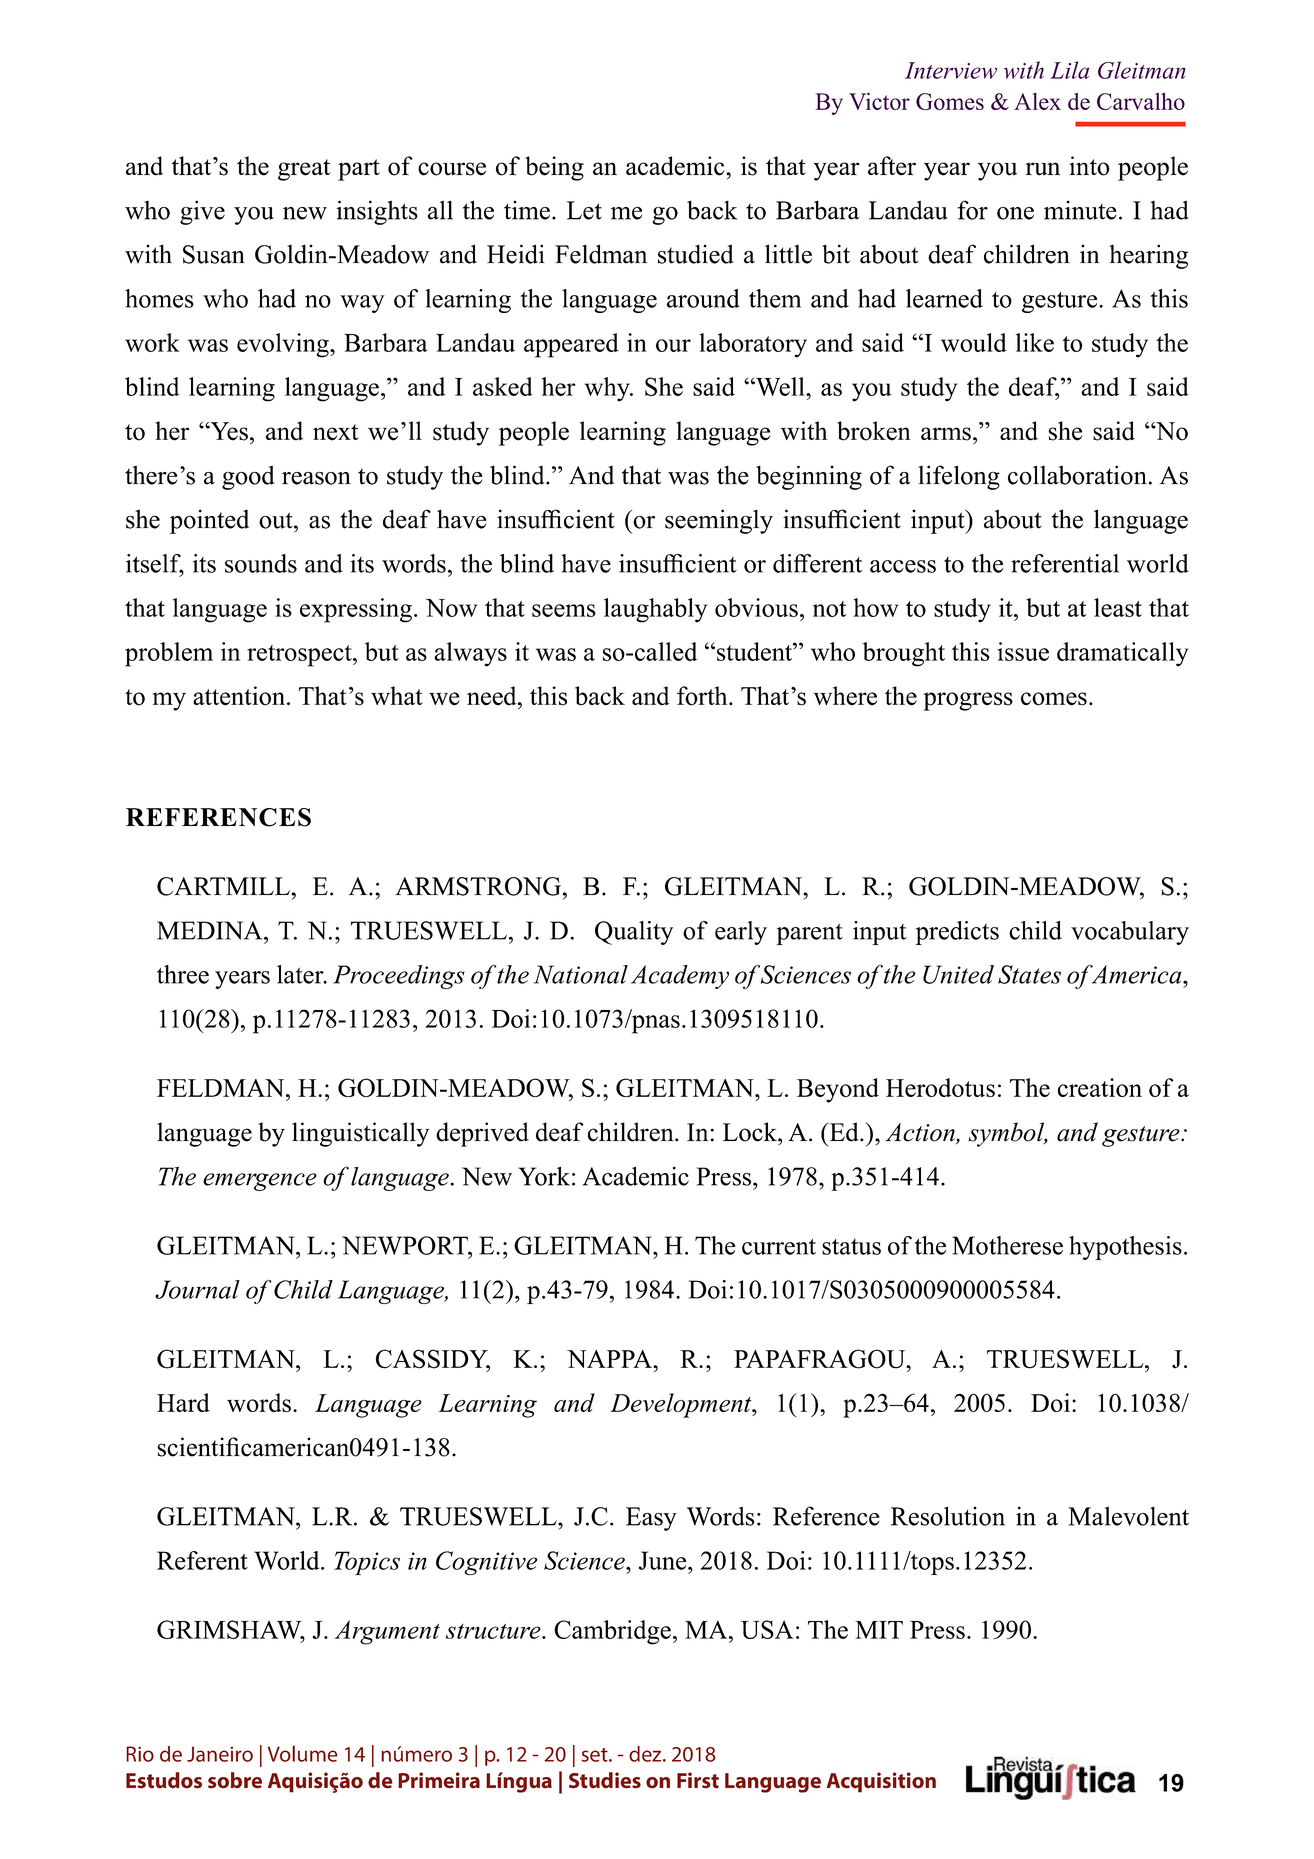 The height and width of the page is (1859, 1314). What do you see at coordinates (719, 521) in the page?
I see `seemingly` at bounding box center [719, 521].
